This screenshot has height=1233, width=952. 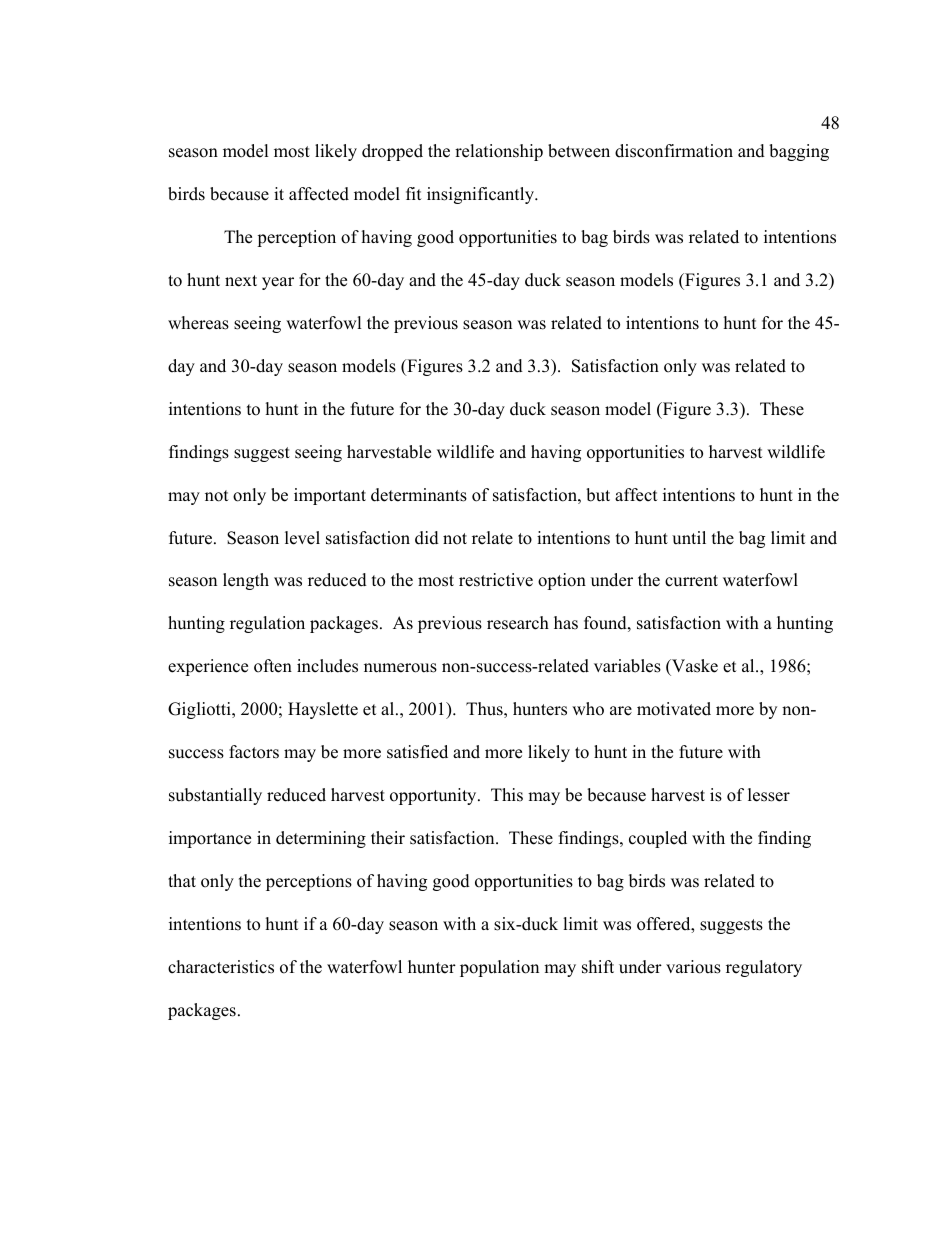 What do you see at coordinates (246, 581) in the screenshot?
I see `length` at bounding box center [246, 581].
